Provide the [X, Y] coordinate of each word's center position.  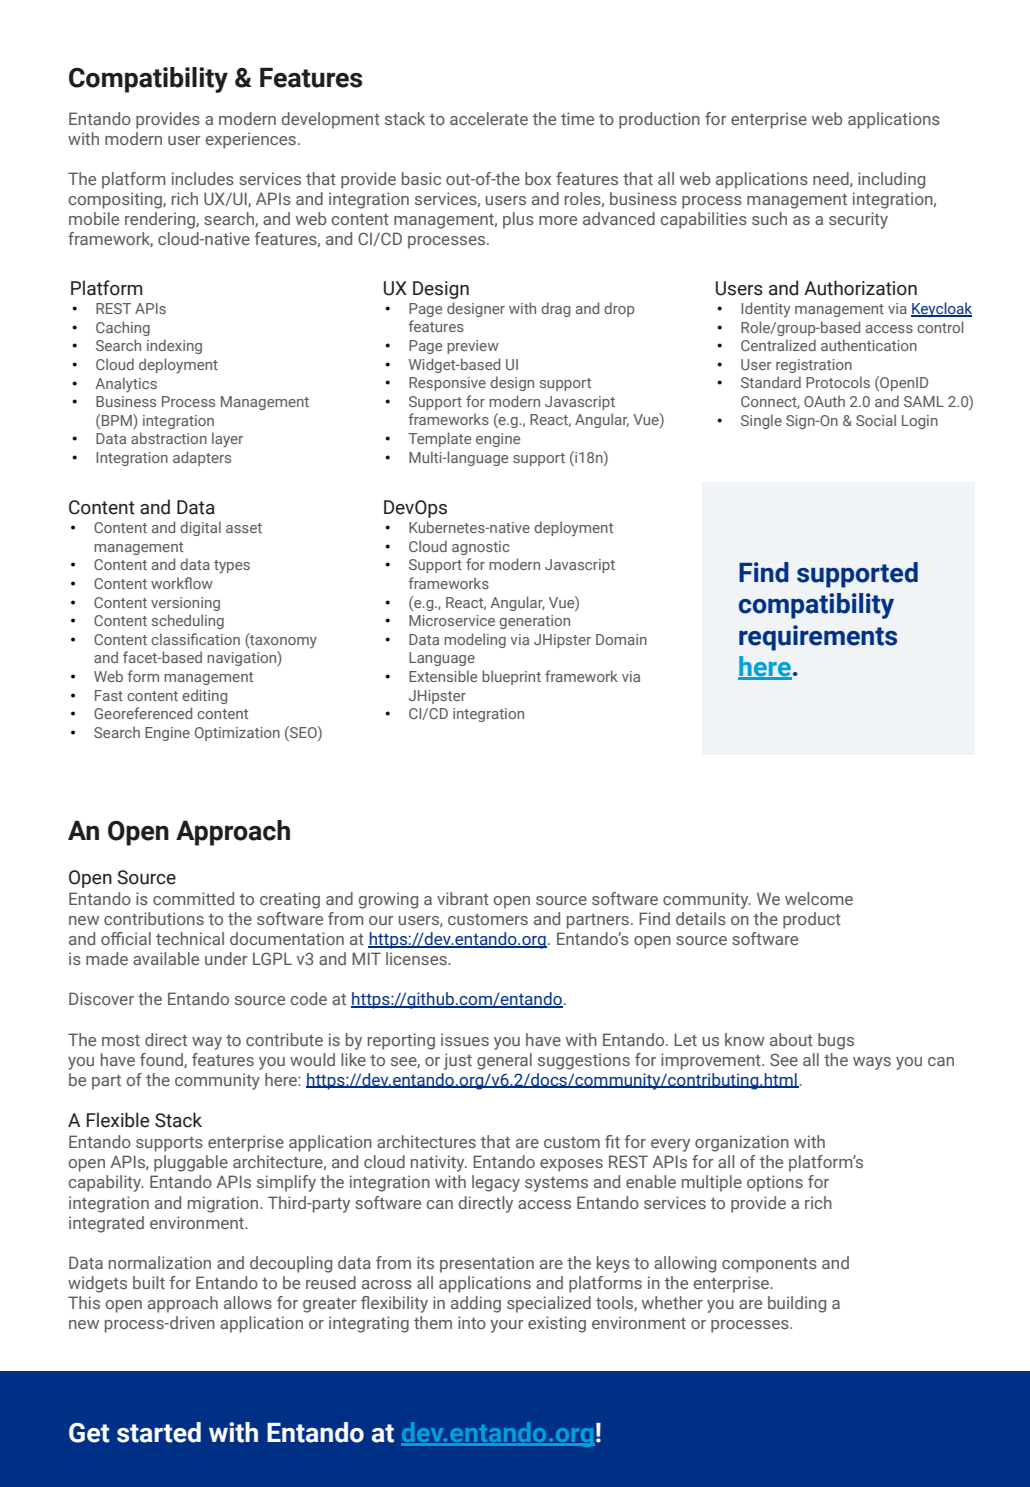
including [891, 180]
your [507, 1326]
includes [203, 178]
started [159, 1432]
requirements [818, 638]
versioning [185, 604]
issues [465, 1039]
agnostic [481, 548]
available [166, 958]
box [538, 178]
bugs [836, 1041]
